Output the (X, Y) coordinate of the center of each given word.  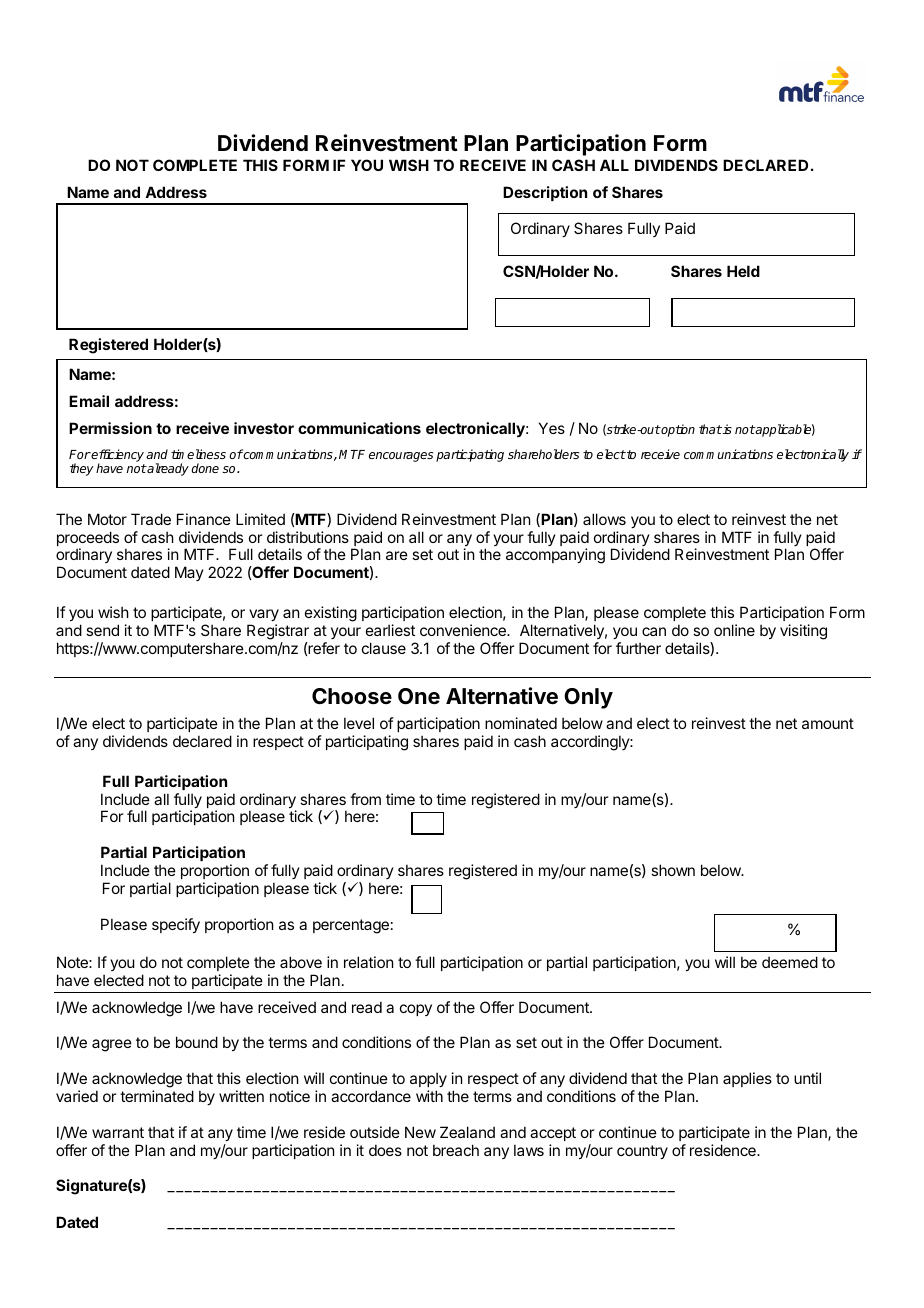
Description (545, 193)
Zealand (467, 1132)
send (102, 630)
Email (89, 401)
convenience (464, 630)
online (734, 630)
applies (747, 1079)
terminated (157, 1096)
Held (743, 271)
